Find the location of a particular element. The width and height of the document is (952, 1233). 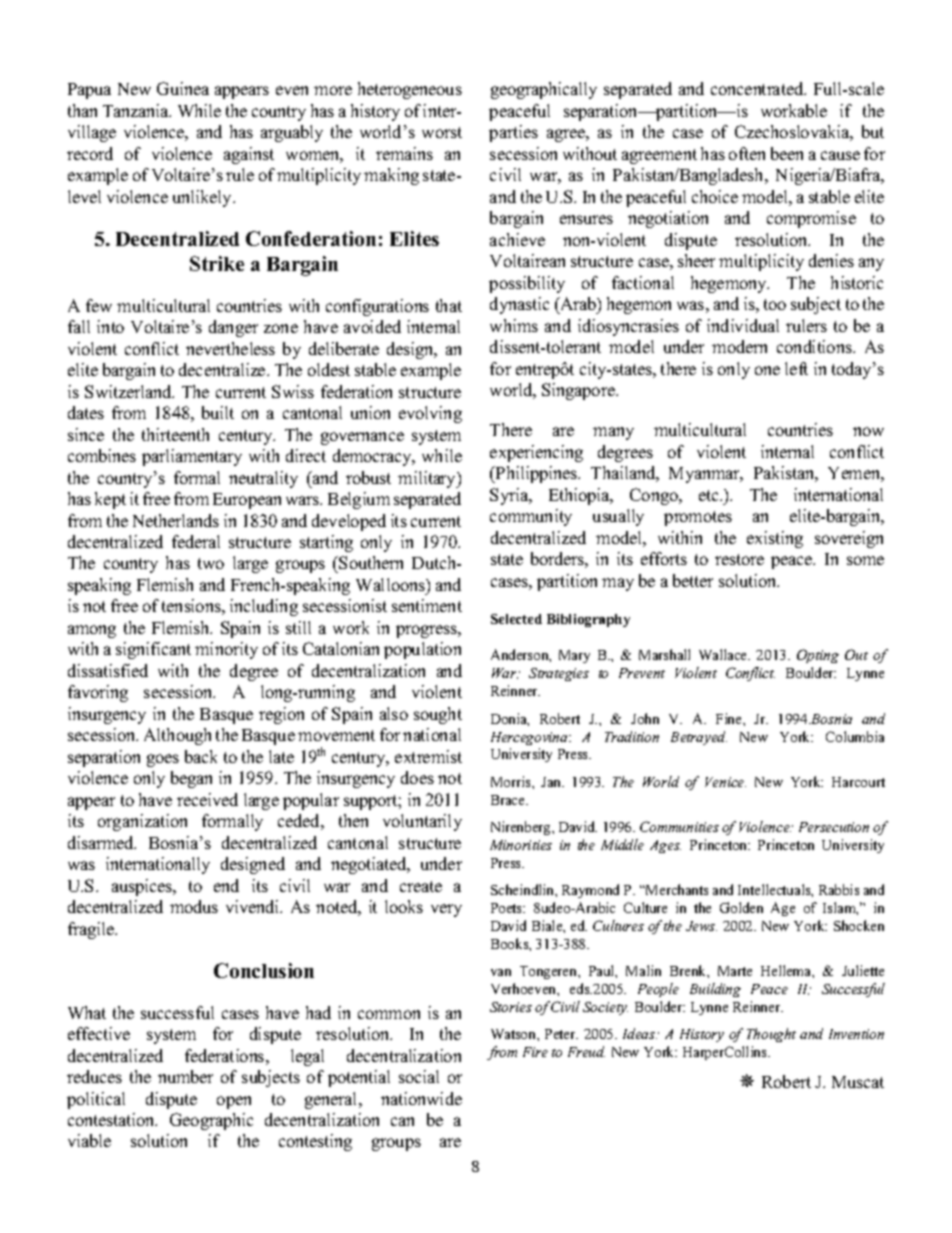

Tanzania is located at coordinates (137, 110).
